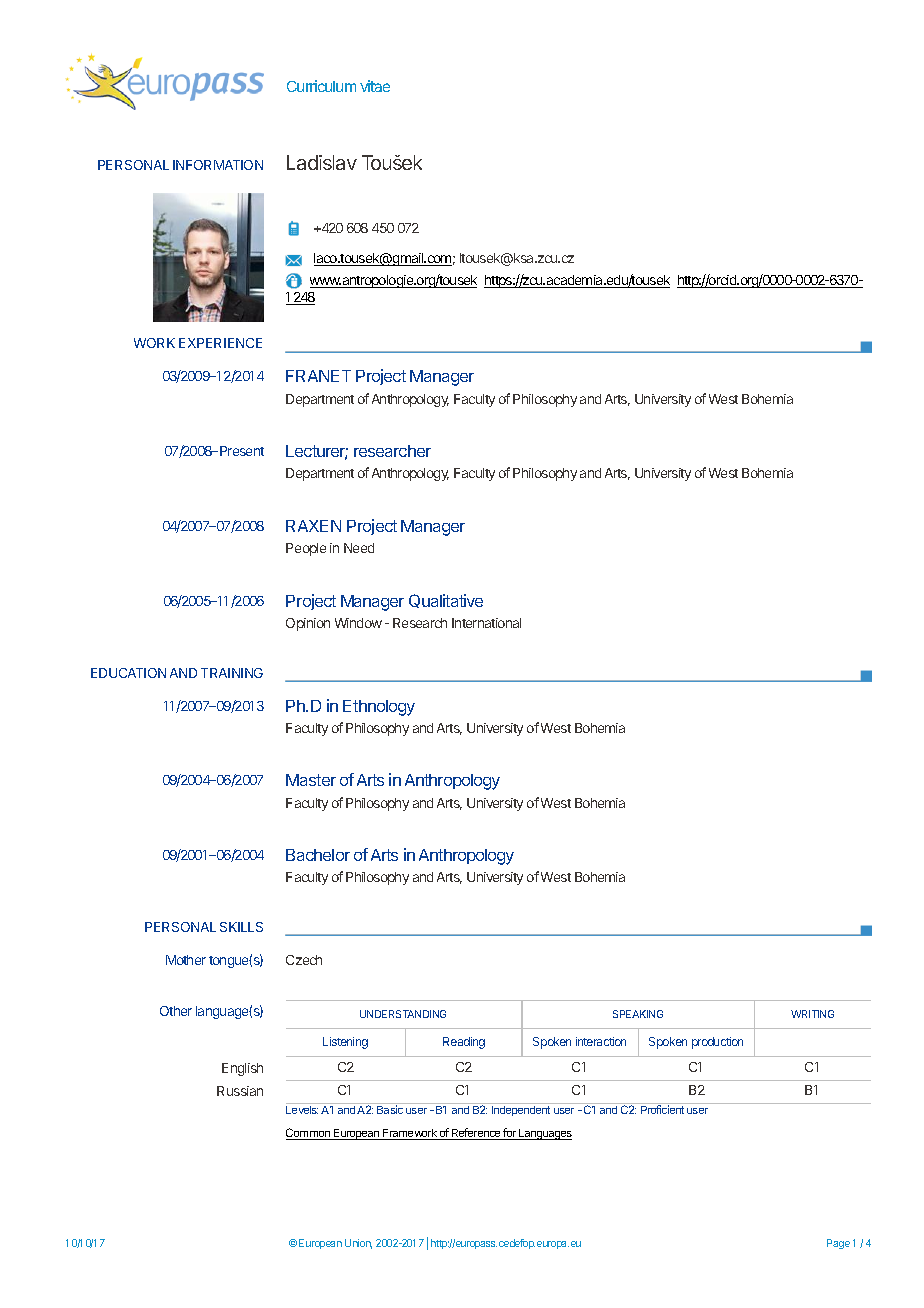 The width and height of the image is (924, 1308). What do you see at coordinates (220, 343) in the image?
I see `EXPERIENCE` at bounding box center [220, 343].
